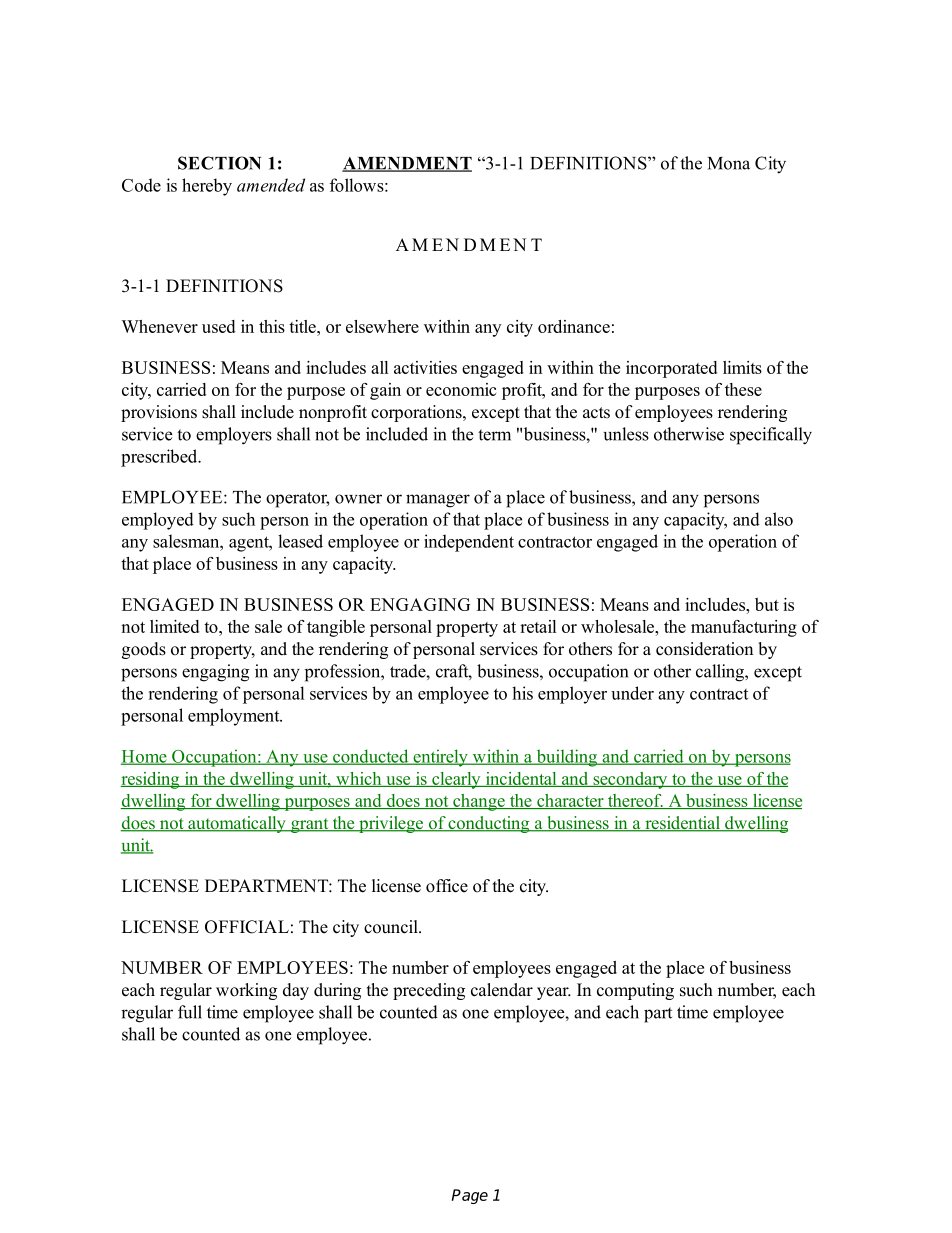 Image resolution: width=952 pixels, height=1233 pixels. What do you see at coordinates (469, 1196) in the document?
I see `Page` at bounding box center [469, 1196].
